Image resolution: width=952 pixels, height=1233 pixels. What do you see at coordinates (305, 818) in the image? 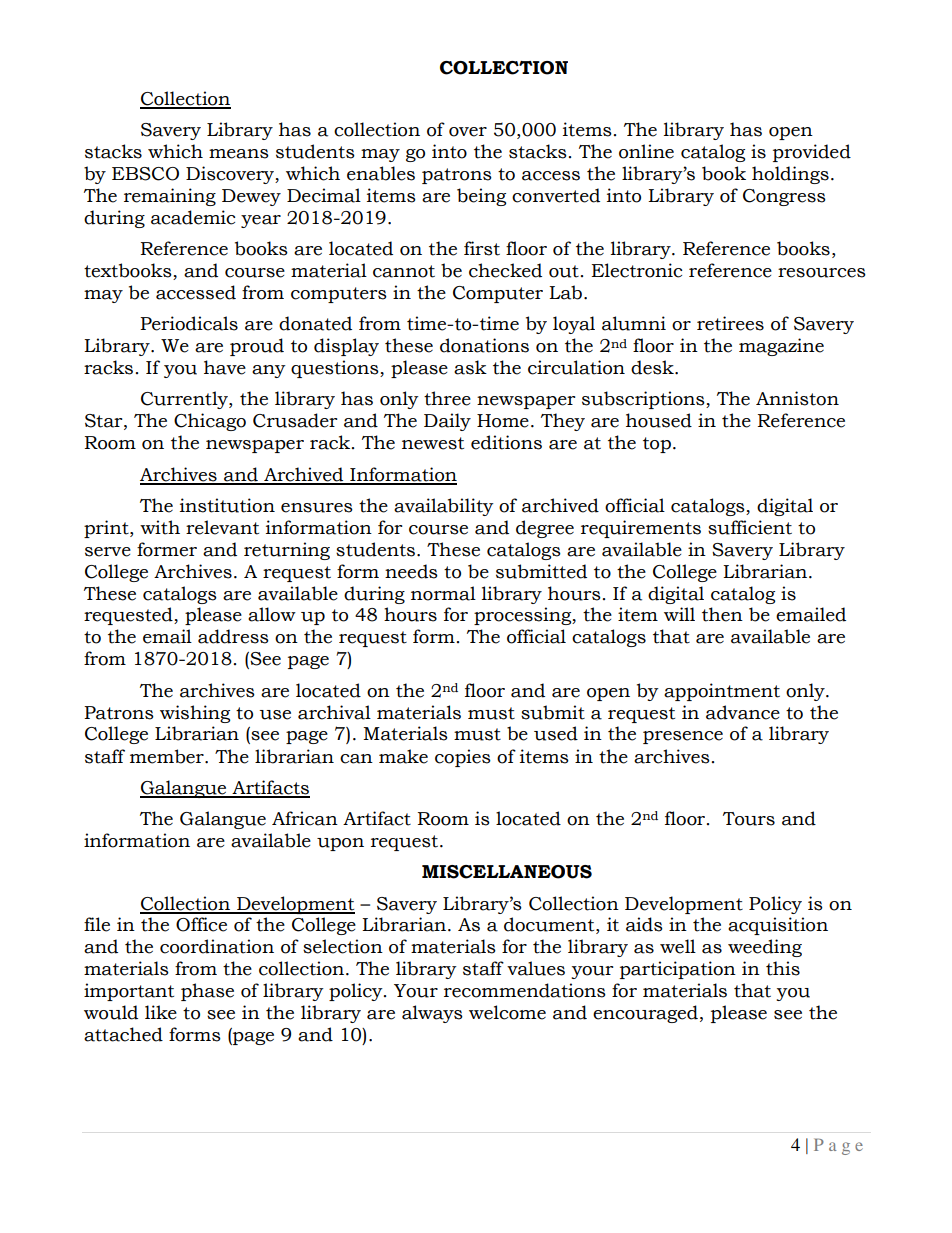
I see `African` at bounding box center [305, 818].
